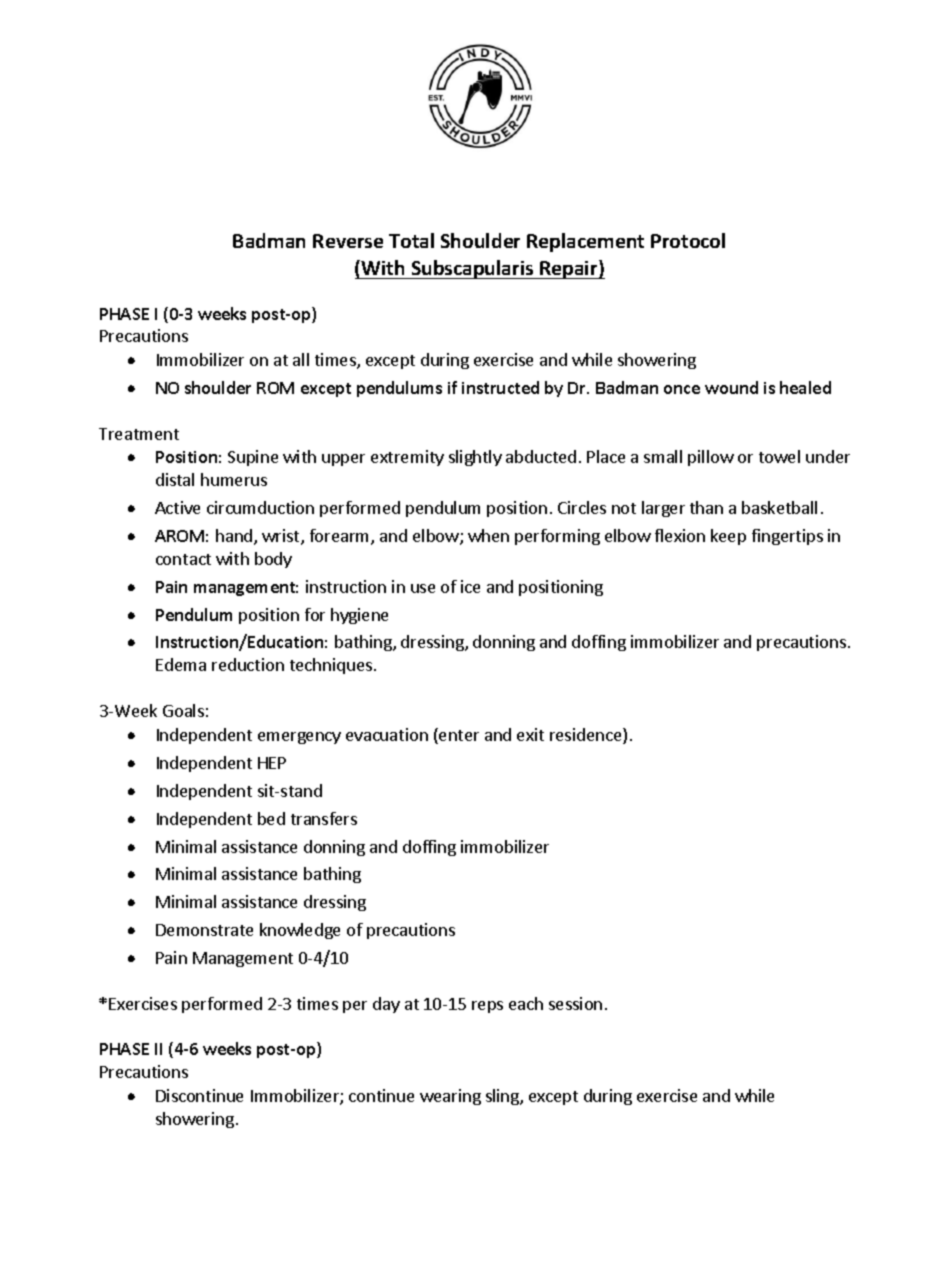 This screenshot has height=1272, width=952. I want to click on session, so click(575, 1003).
